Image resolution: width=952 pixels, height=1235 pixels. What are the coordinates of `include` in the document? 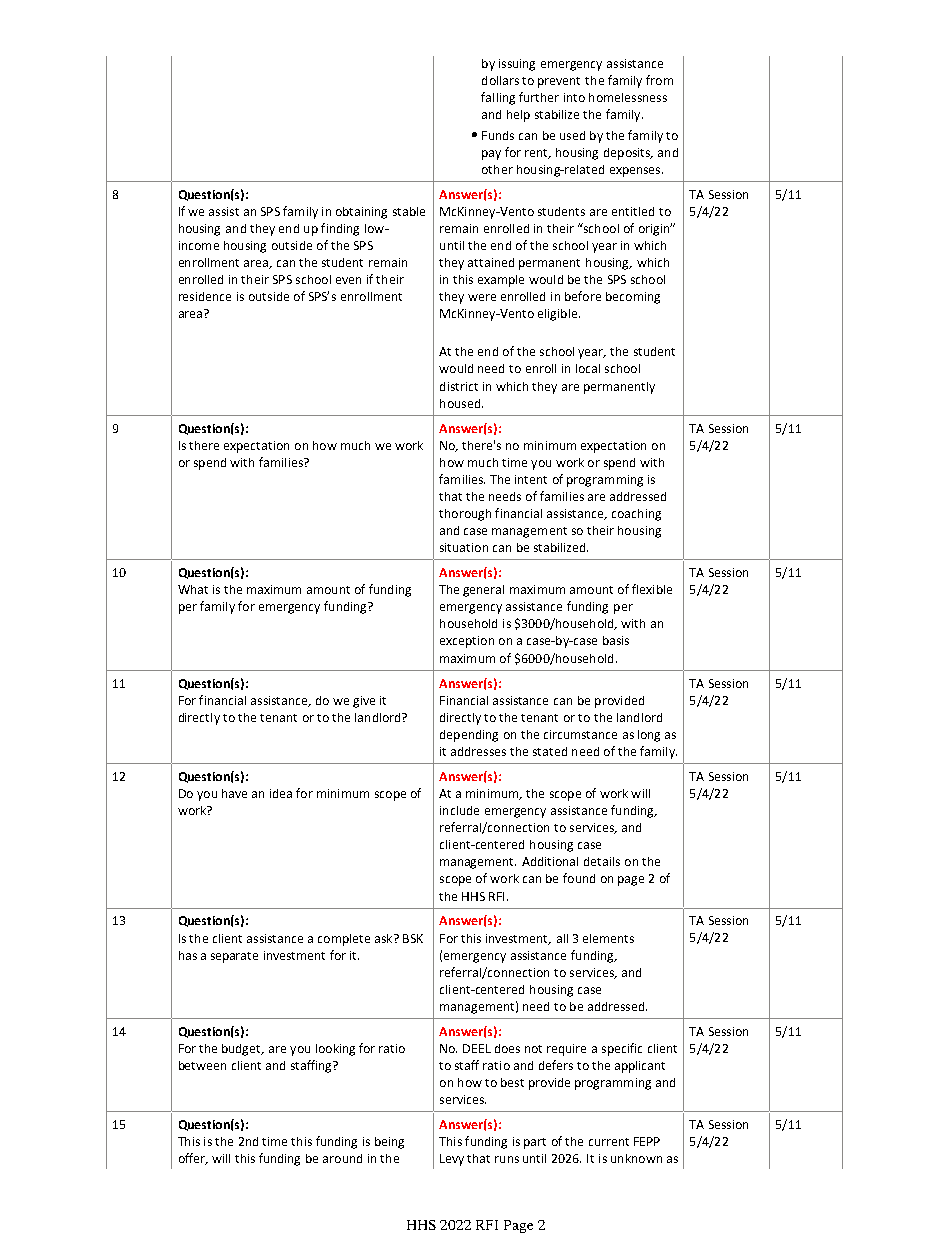 It's located at (459, 810).
